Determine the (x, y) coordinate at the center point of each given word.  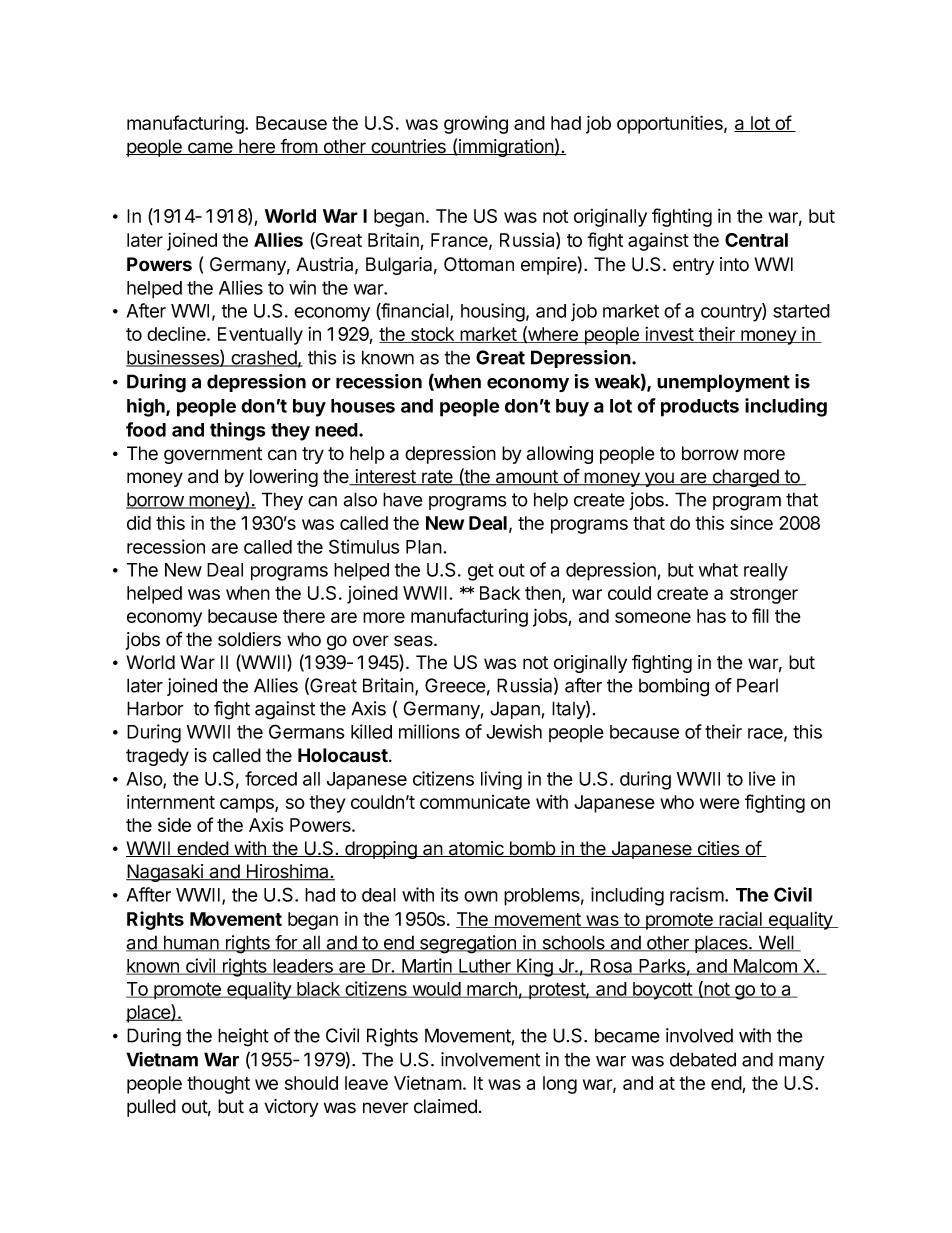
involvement (490, 1059)
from (298, 146)
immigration (506, 148)
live (762, 778)
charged (745, 478)
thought (218, 1085)
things (238, 431)
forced (271, 778)
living (501, 780)
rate (437, 478)
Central (756, 240)
